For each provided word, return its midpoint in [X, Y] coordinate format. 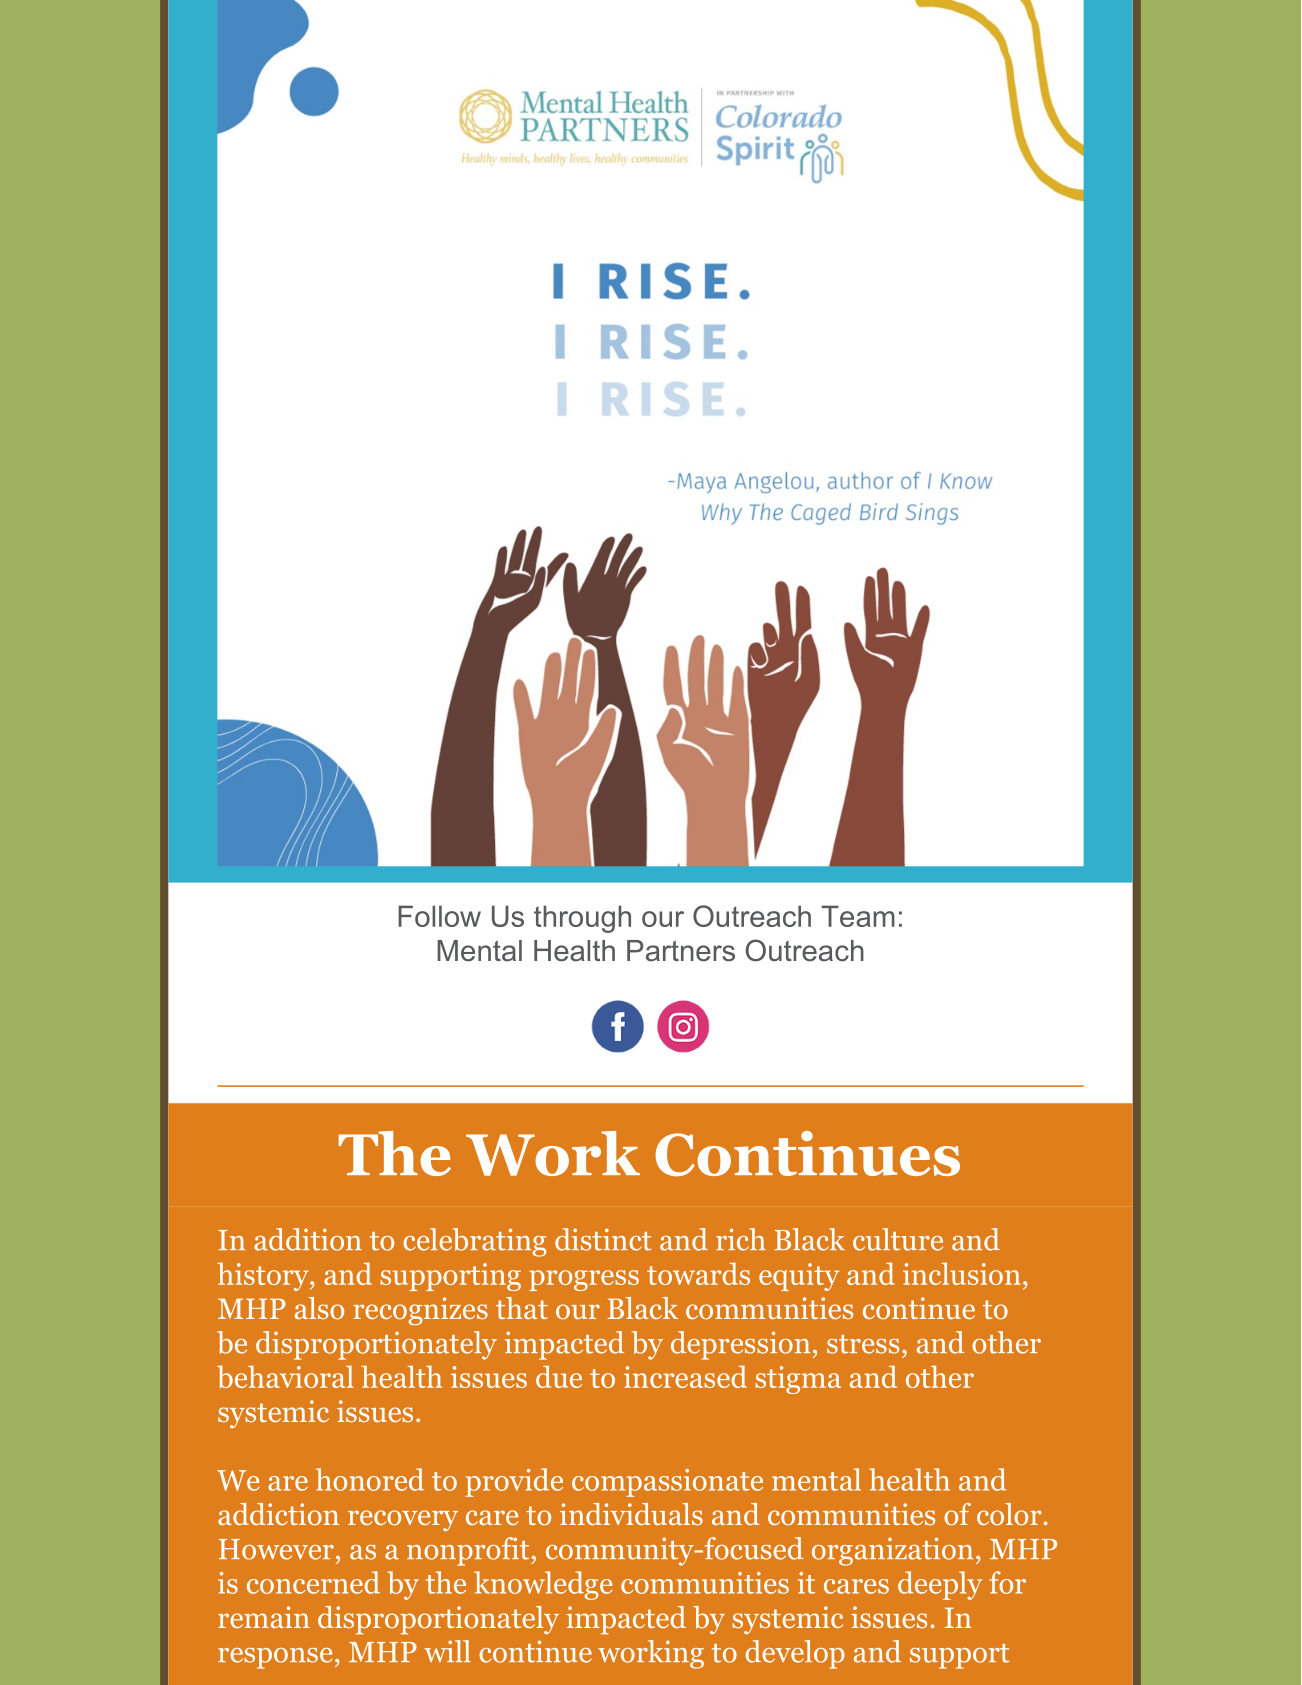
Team [858, 916]
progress [584, 1280]
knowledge [543, 1585]
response [275, 1658]
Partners [681, 951]
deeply [940, 1585]
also [319, 1308]
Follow [439, 916]
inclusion [962, 1273]
